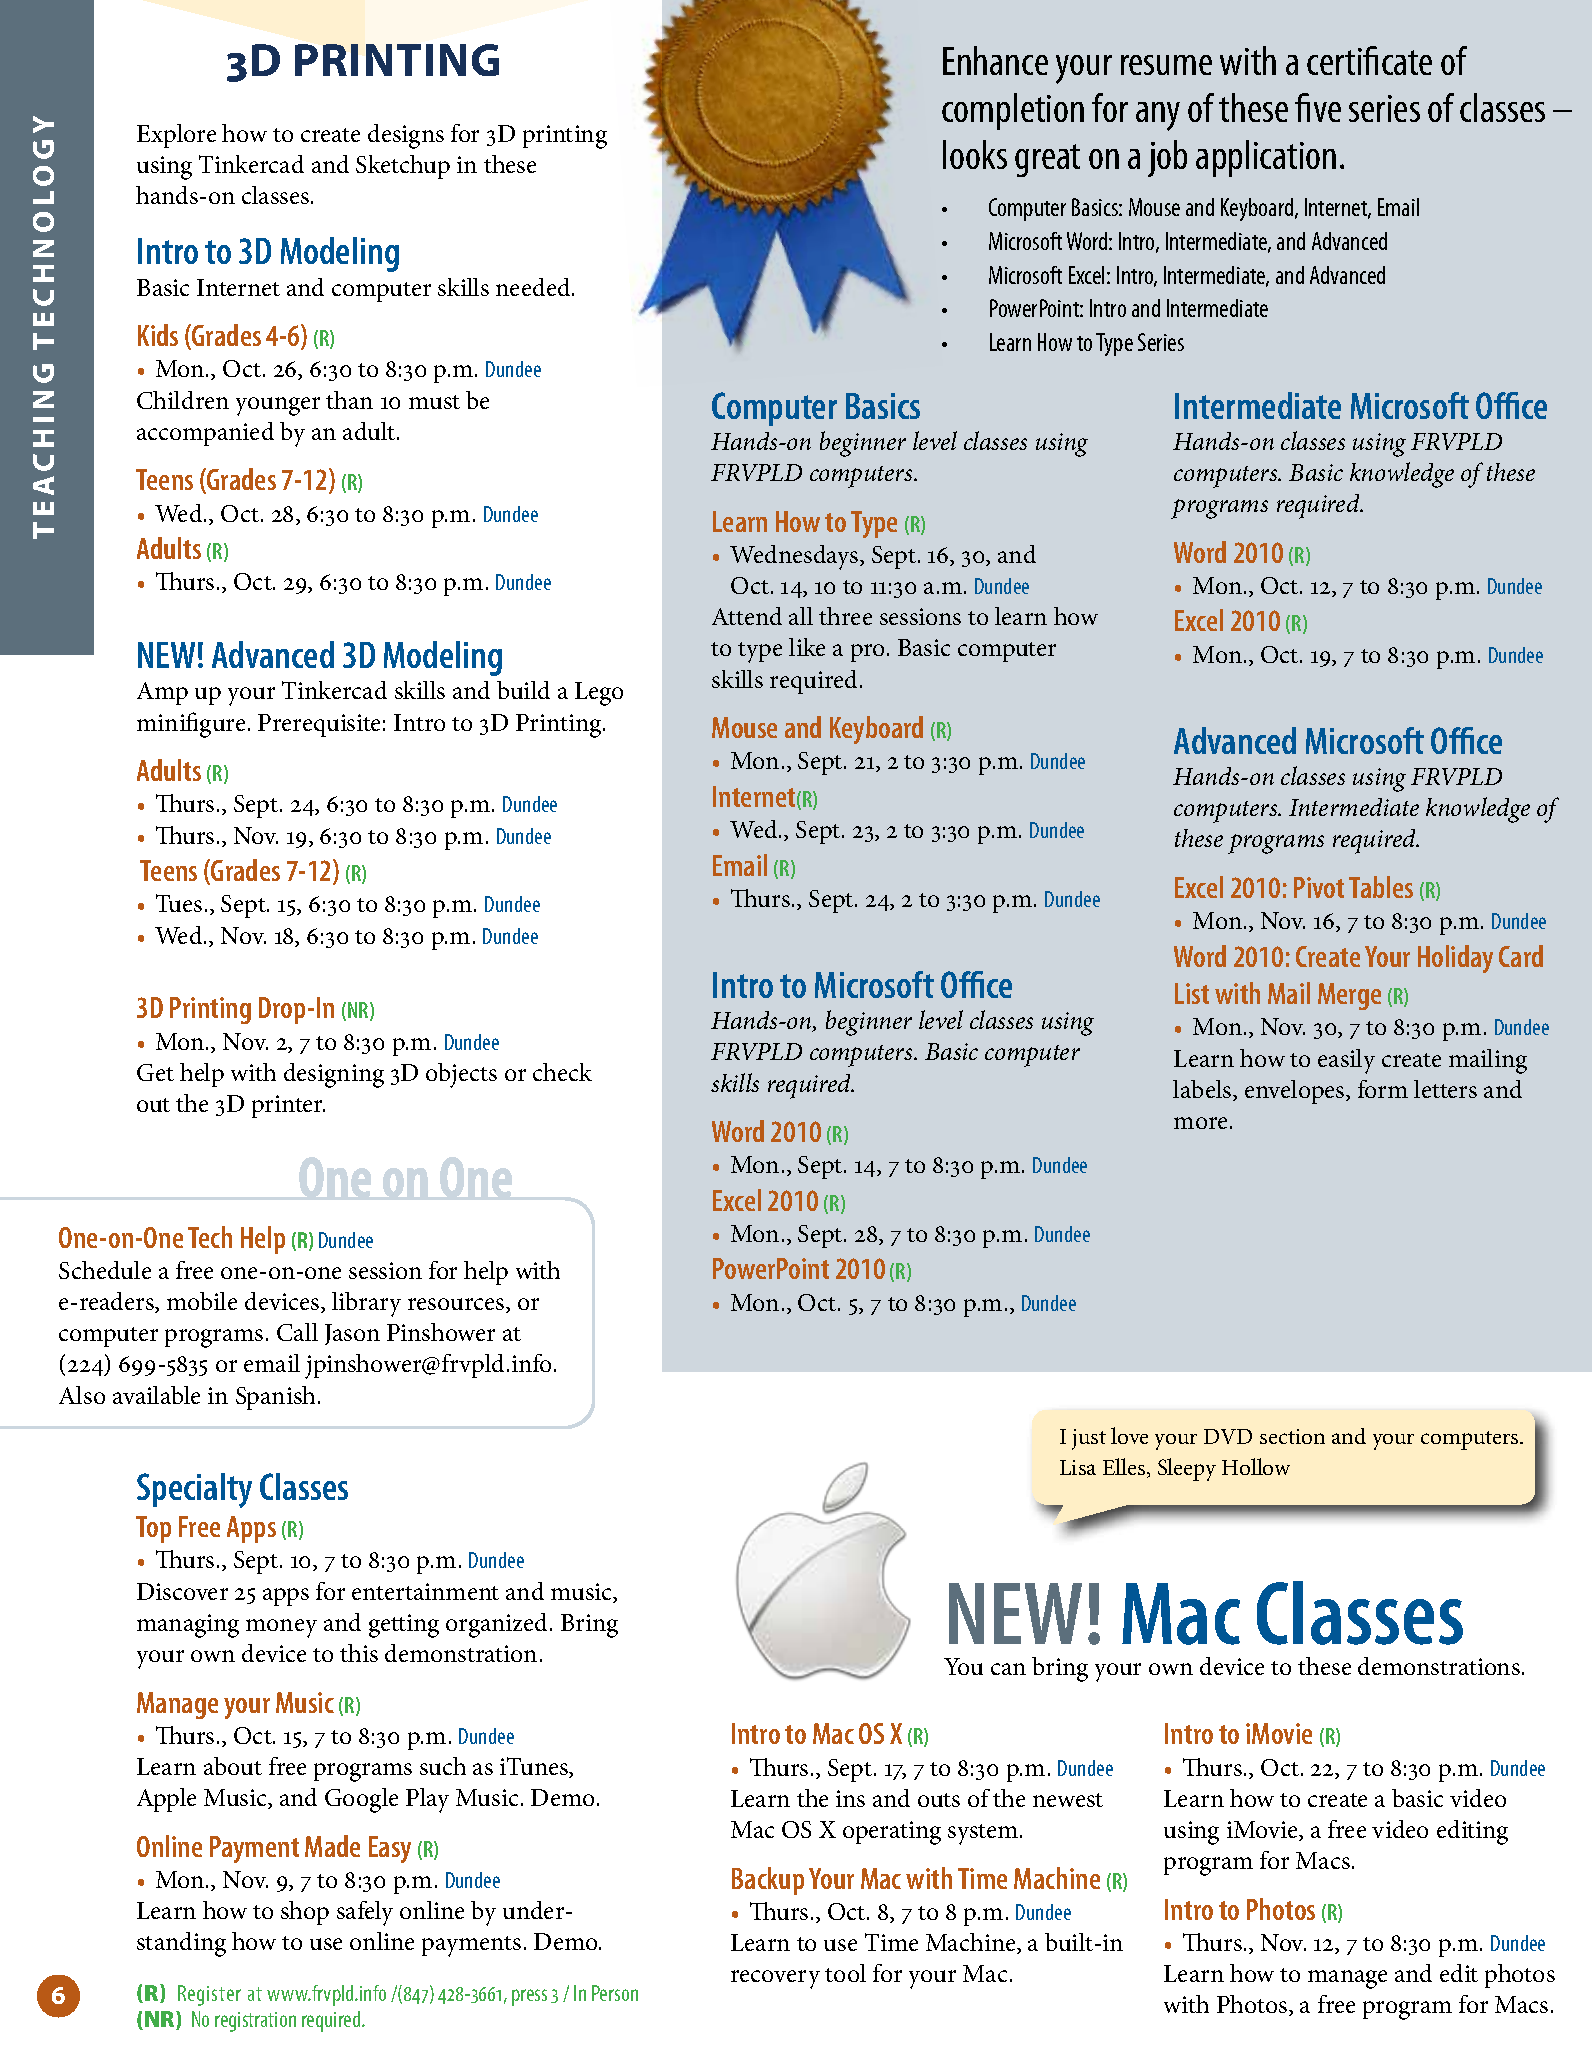 The image size is (1592, 2060). What do you see at coordinates (1292, 1436) in the screenshot?
I see `section` at bounding box center [1292, 1436].
